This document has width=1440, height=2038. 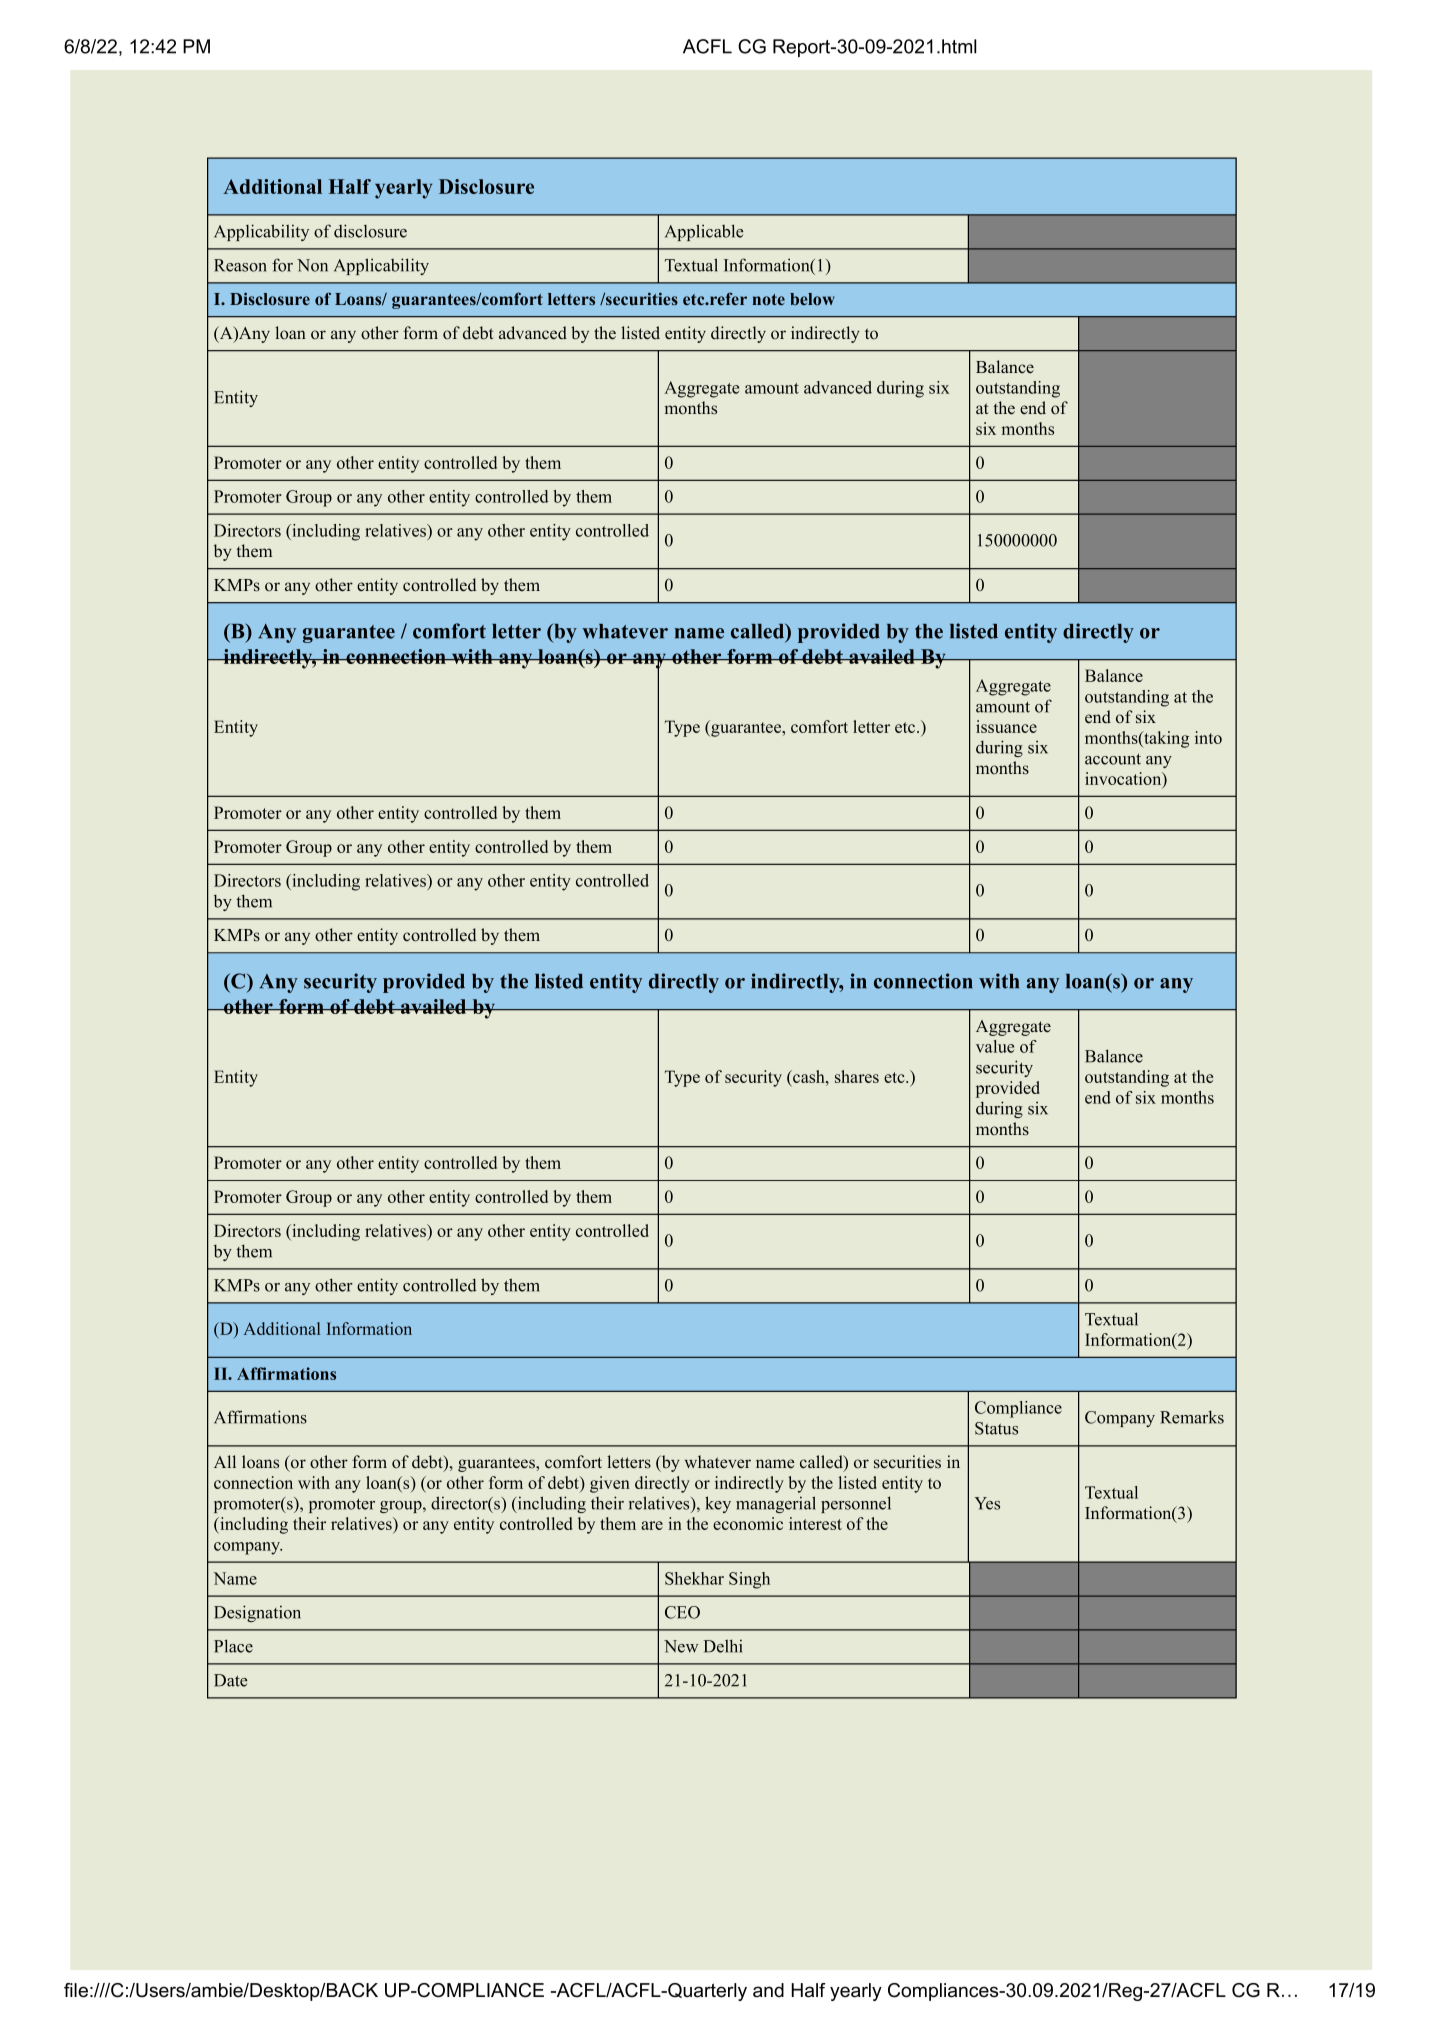 I want to click on issuance, so click(x=1006, y=726).
